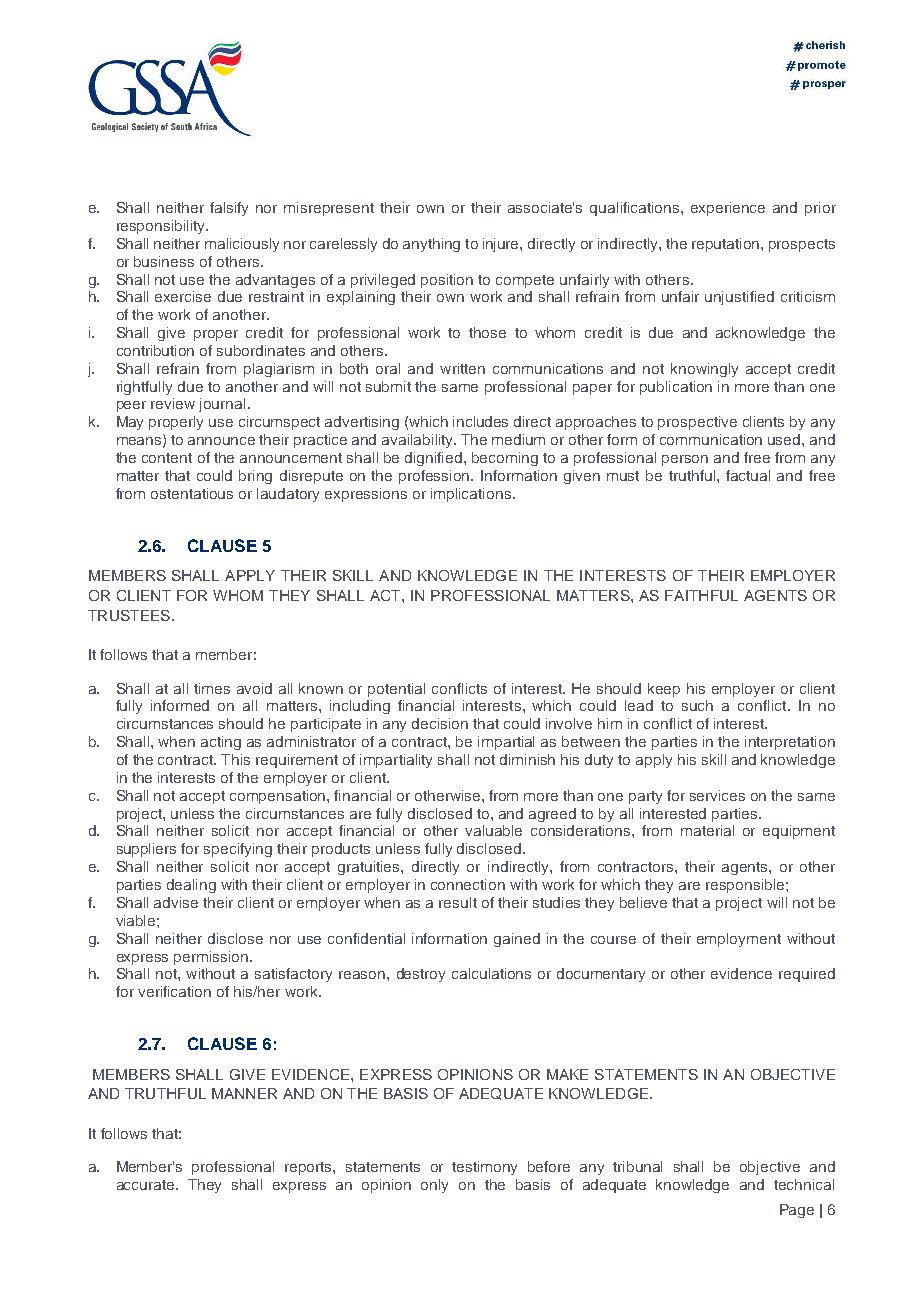 The height and width of the image is (1308, 924). Describe the element at coordinates (472, 495) in the image. I see `implications` at that location.
